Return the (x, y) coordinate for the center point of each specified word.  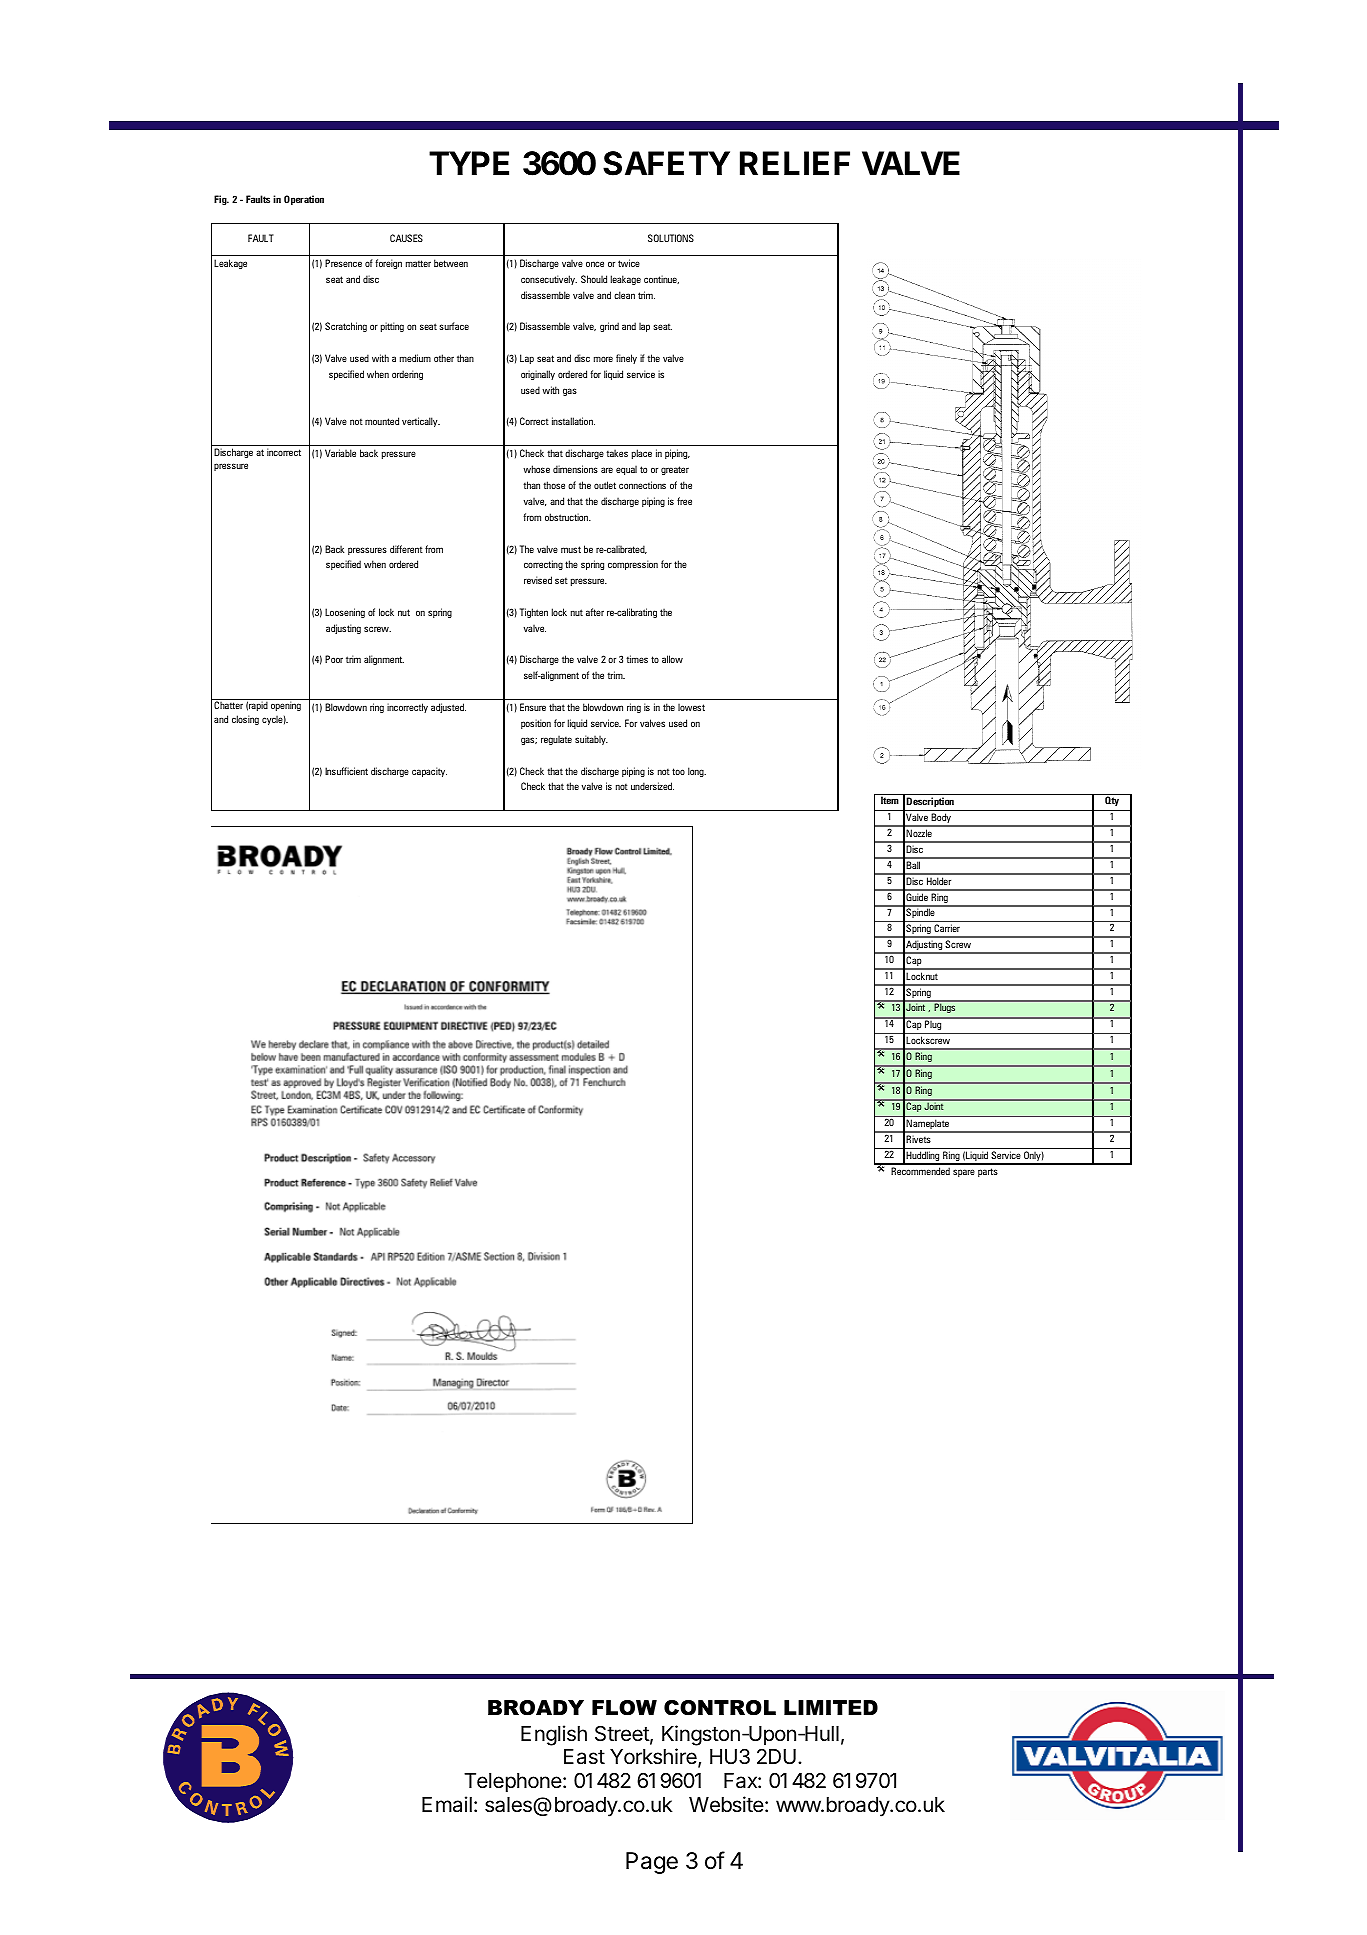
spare (964, 1173)
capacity (429, 772)
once (595, 264)
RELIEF (795, 163)
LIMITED (831, 1707)
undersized (652, 786)
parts (988, 1172)
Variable (340, 453)
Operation (304, 200)
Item (890, 800)
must (571, 549)
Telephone (513, 1783)
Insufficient (346, 771)
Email (447, 1804)
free (684, 501)
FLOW (624, 1708)
